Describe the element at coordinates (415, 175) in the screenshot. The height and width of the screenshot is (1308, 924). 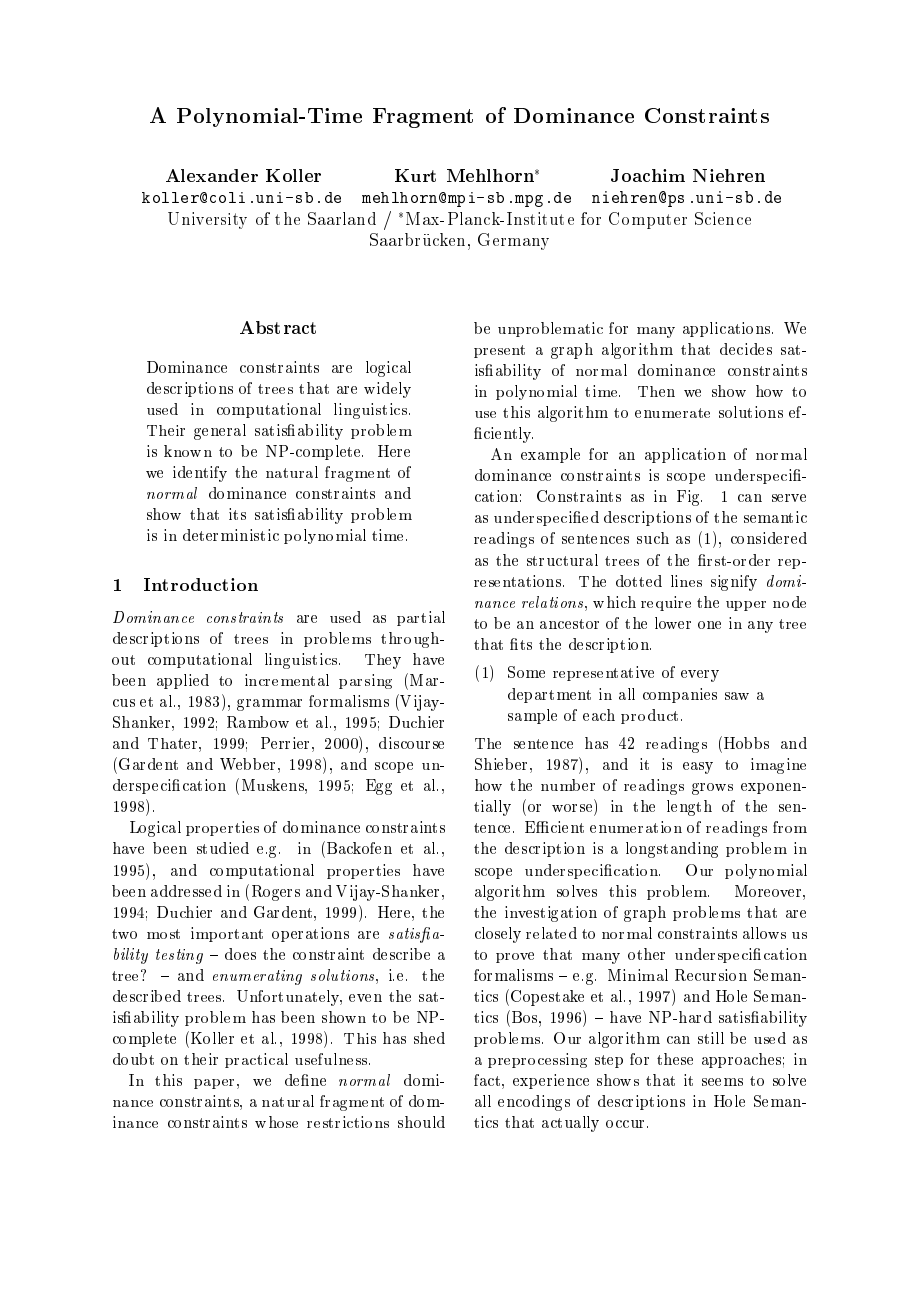
I see `Kurt` at that location.
